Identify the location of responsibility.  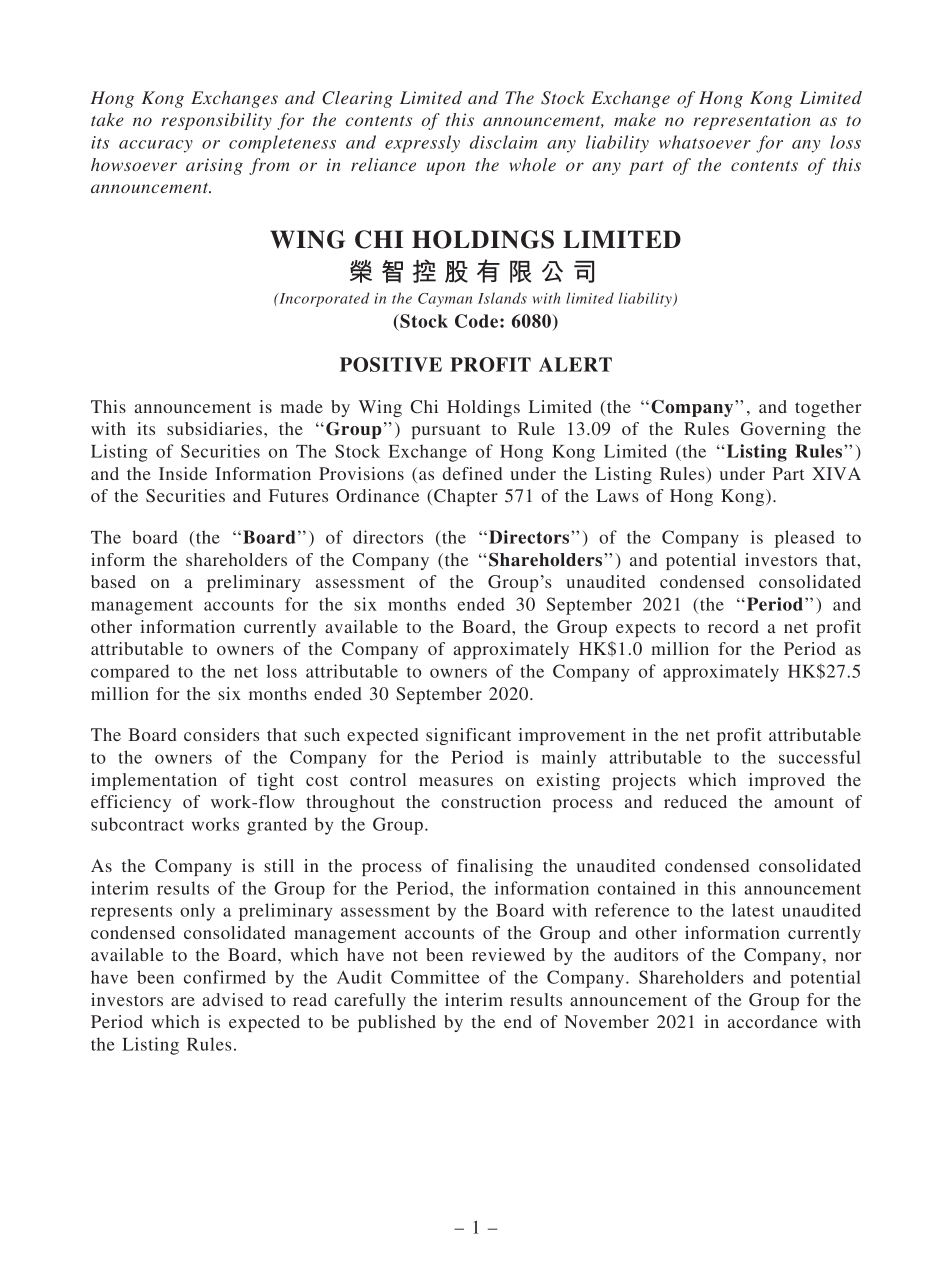
(216, 121).
